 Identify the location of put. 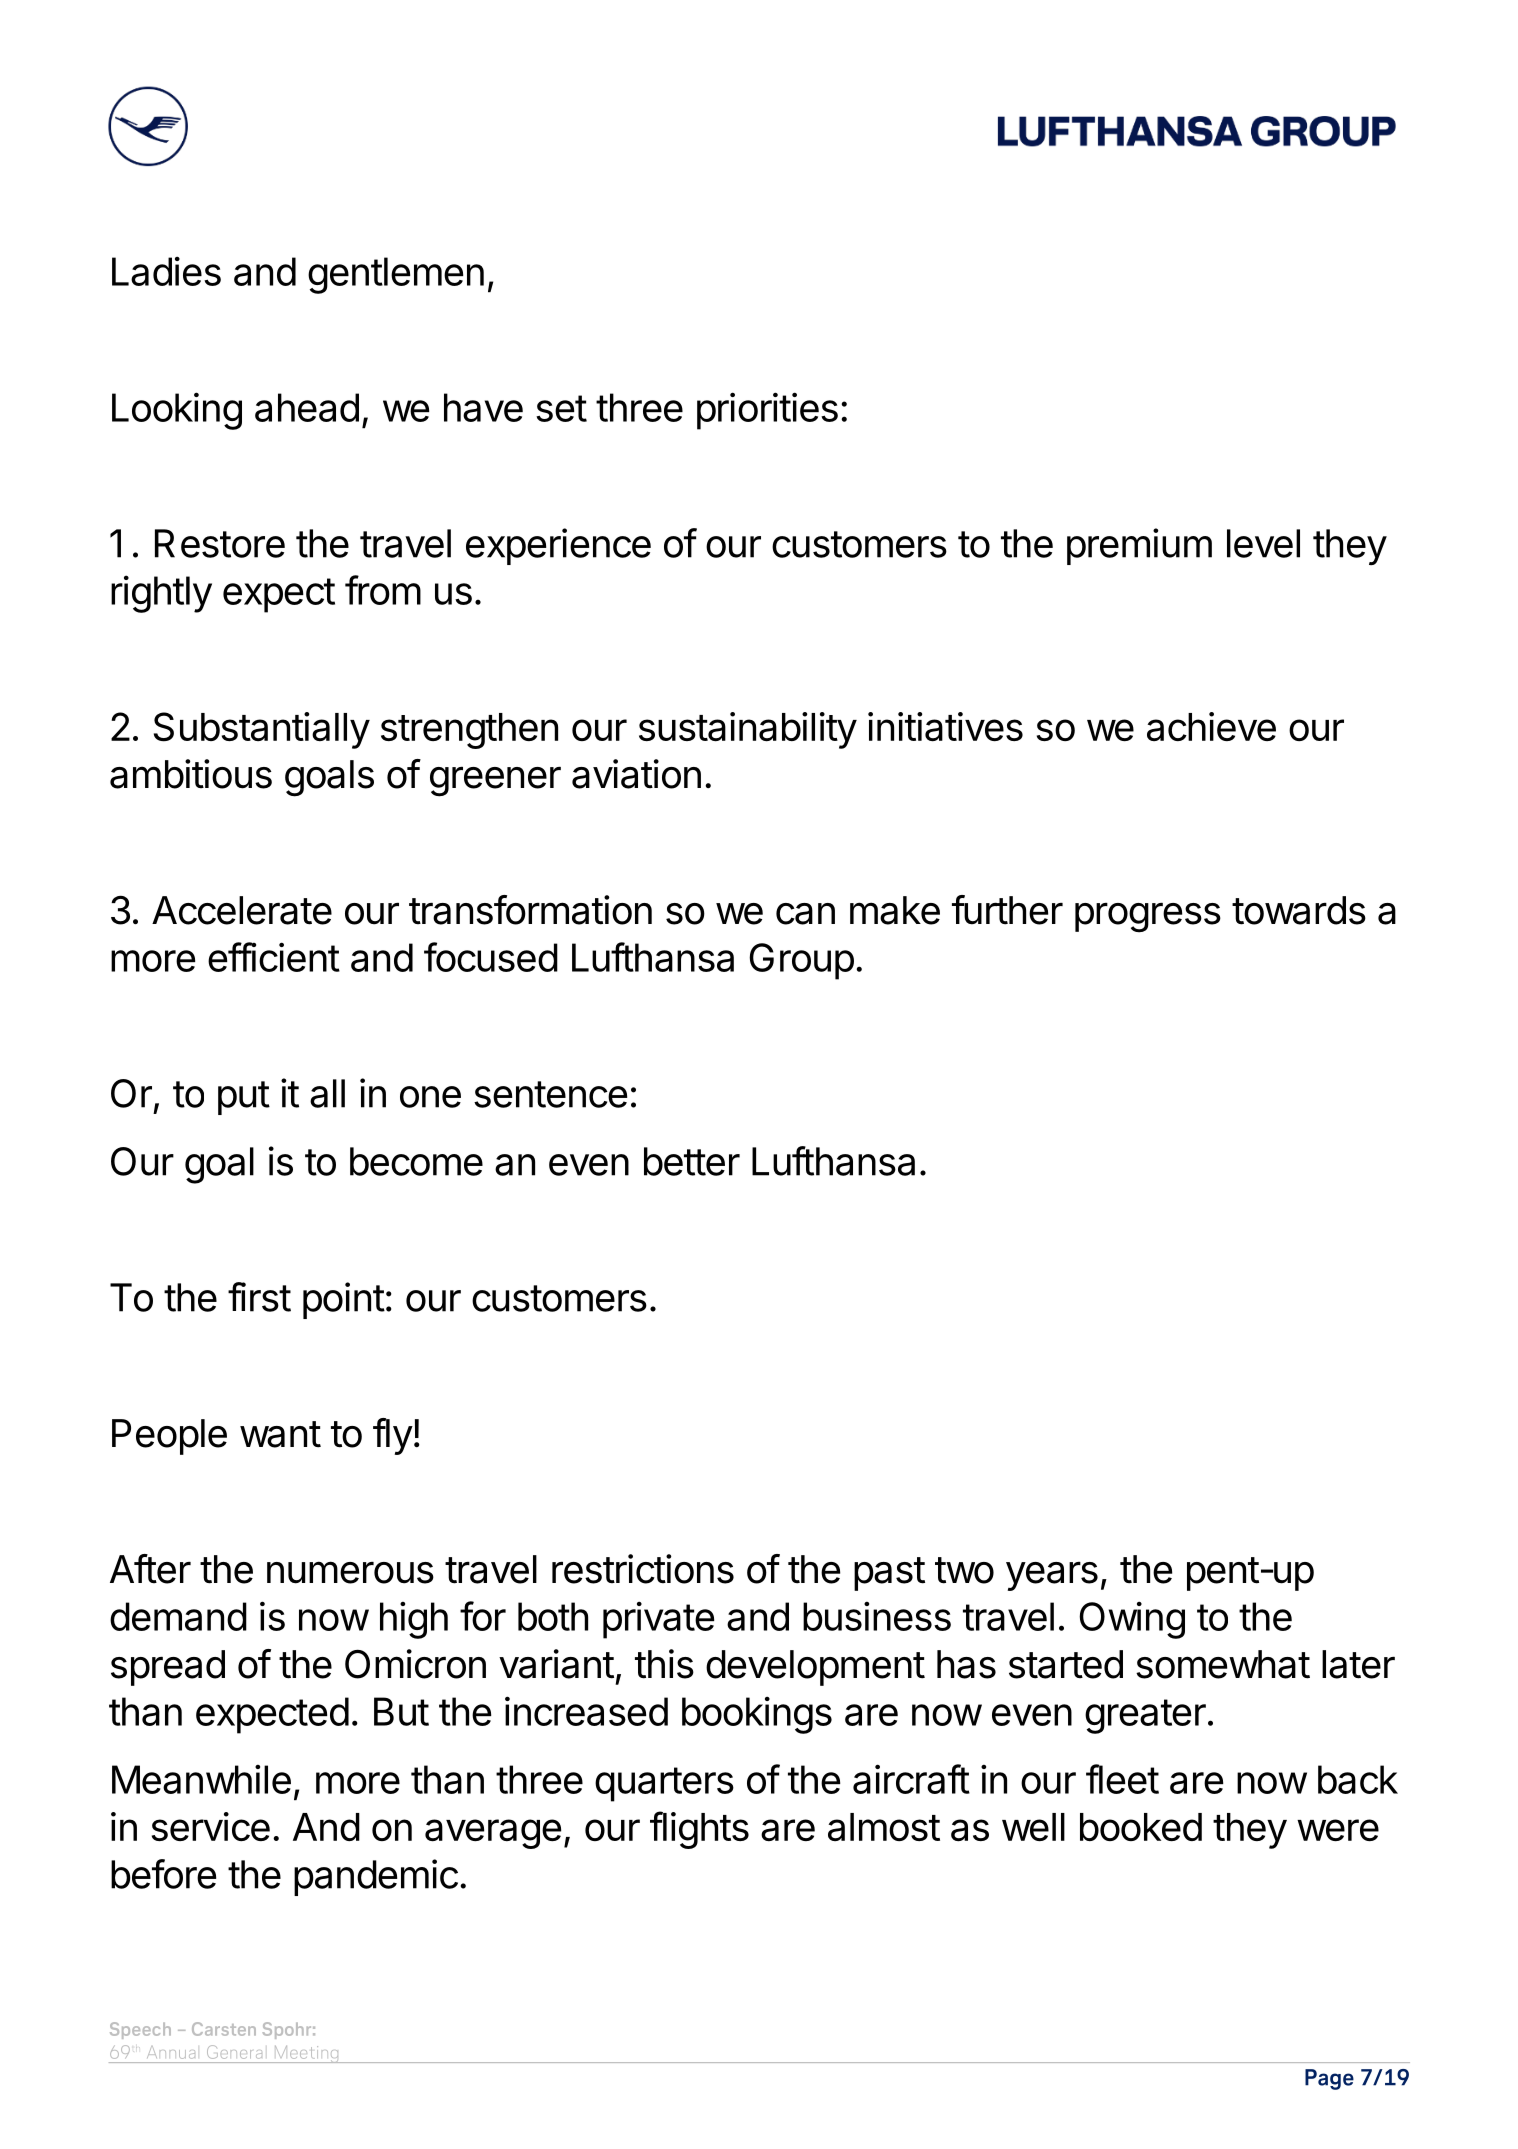
(244, 1098).
